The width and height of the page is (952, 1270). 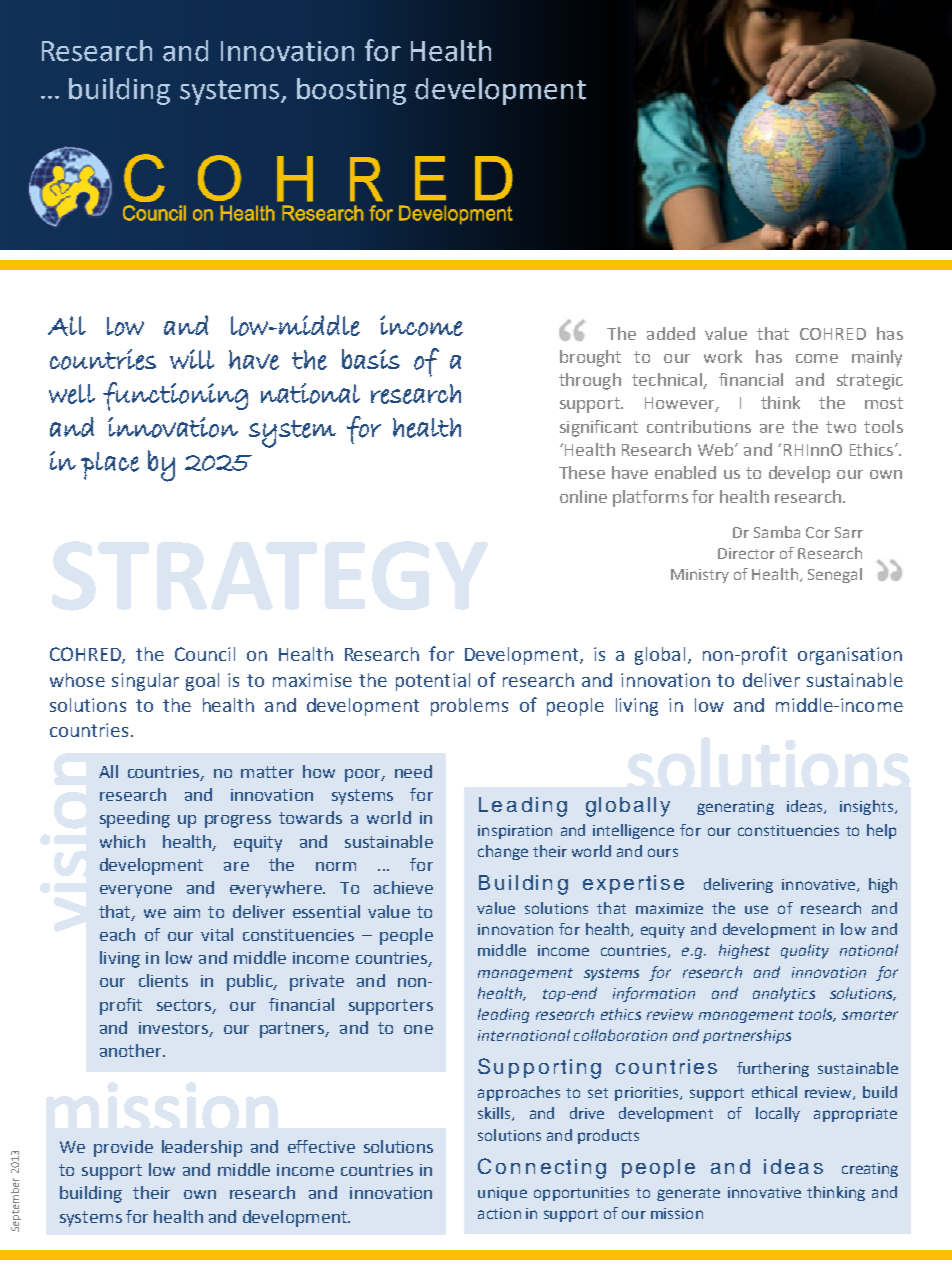 I want to click on achieve, so click(x=403, y=887).
